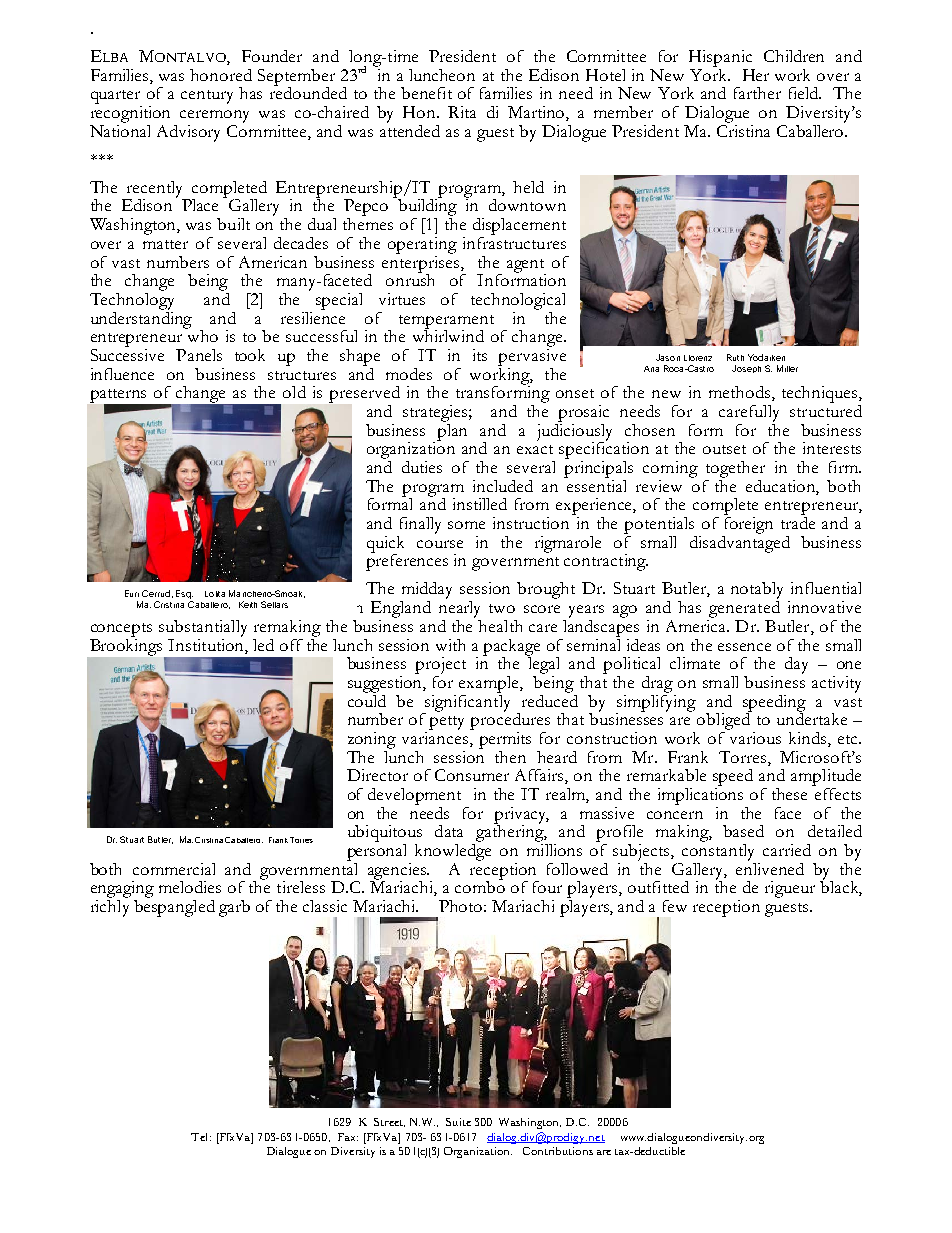  Describe the element at coordinates (389, 1122) in the screenshot. I see `Street` at that location.
